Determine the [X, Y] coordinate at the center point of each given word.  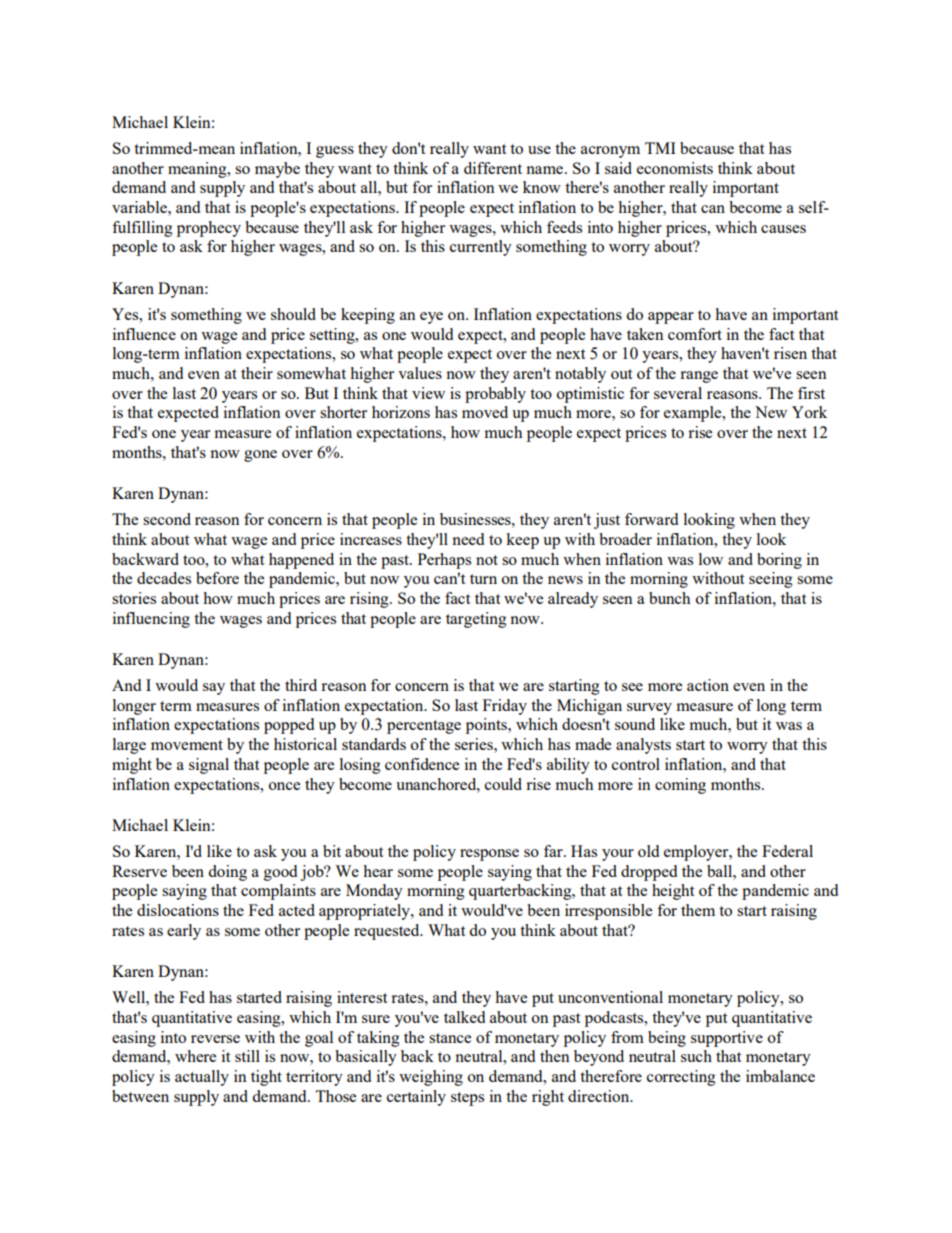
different [493, 168]
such [696, 1056]
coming [680, 786]
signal [209, 766]
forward [651, 519]
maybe [277, 170]
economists [675, 168]
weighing [431, 1078]
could [503, 784]
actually [202, 1078]
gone [260, 456]
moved [485, 412]
